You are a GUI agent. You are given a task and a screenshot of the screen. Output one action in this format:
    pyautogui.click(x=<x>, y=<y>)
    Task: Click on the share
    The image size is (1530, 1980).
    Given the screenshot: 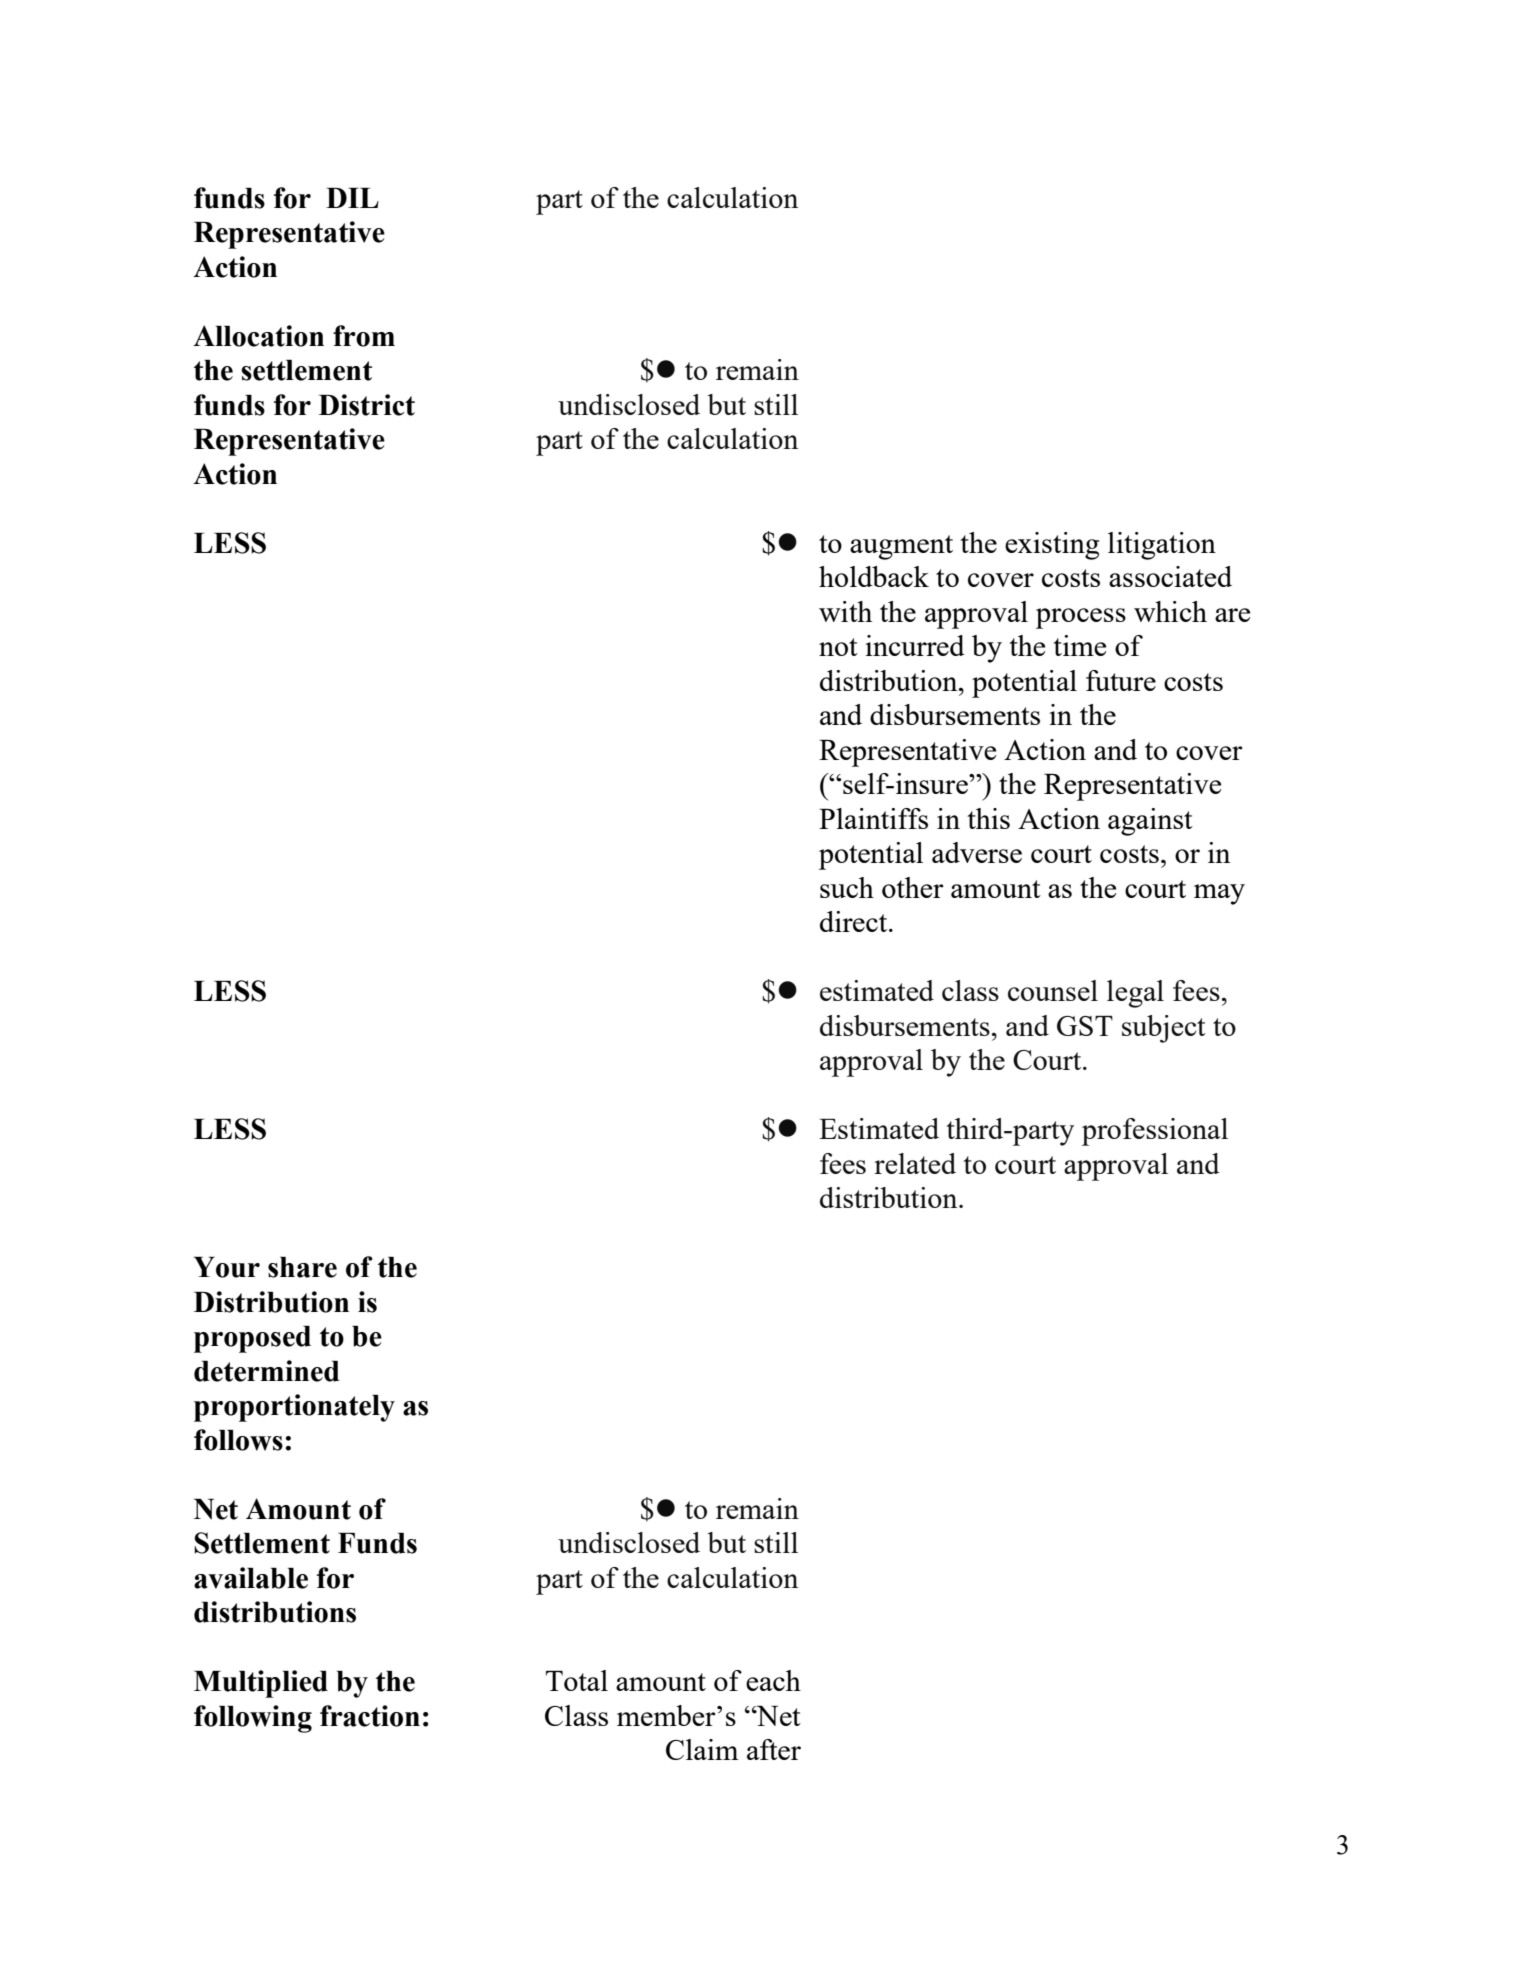 What is the action you would take?
    pyautogui.click(x=302, y=1267)
